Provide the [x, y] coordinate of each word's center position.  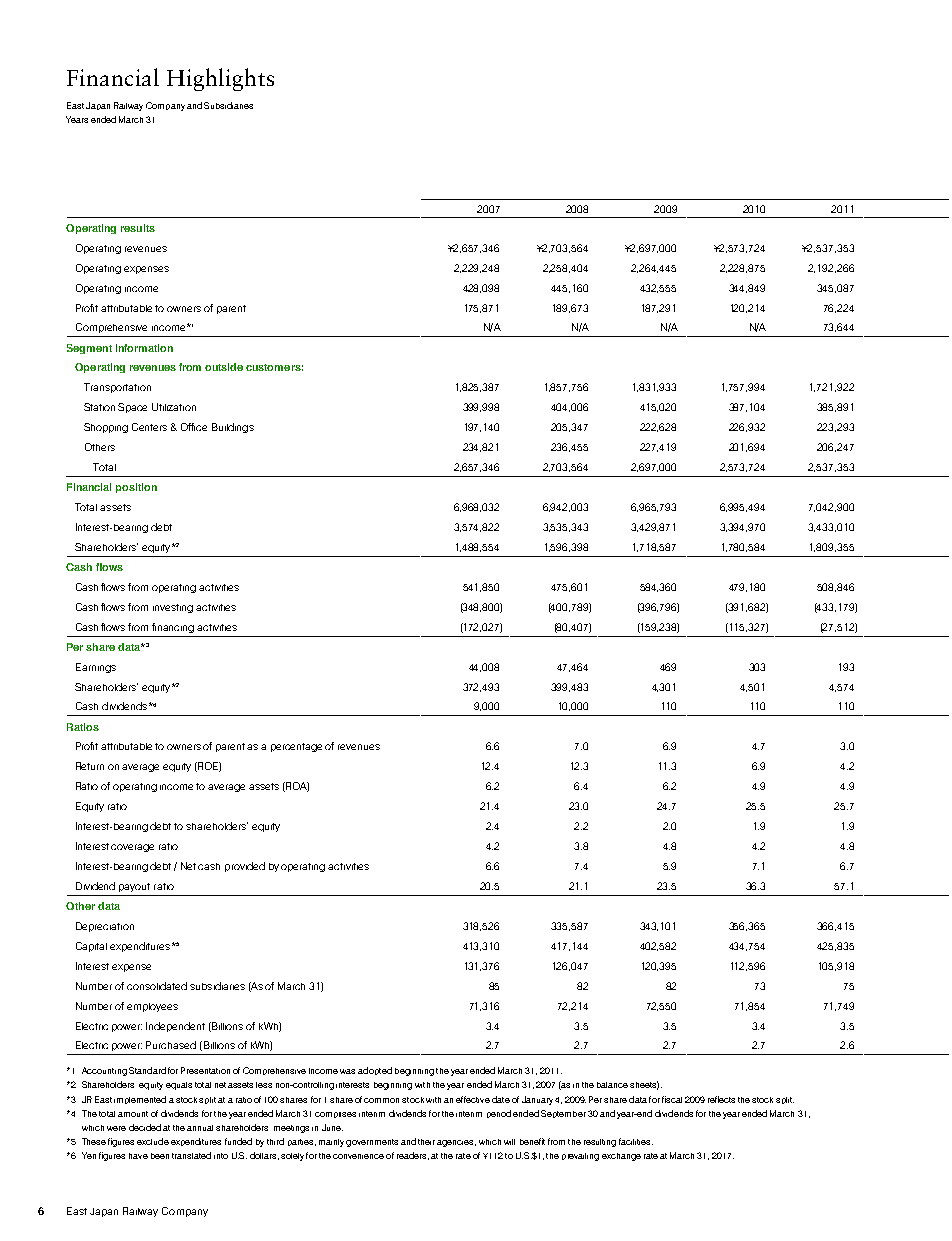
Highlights [220, 79]
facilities [636, 1141]
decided [145, 1127]
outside [224, 367]
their [426, 1142]
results [138, 228]
